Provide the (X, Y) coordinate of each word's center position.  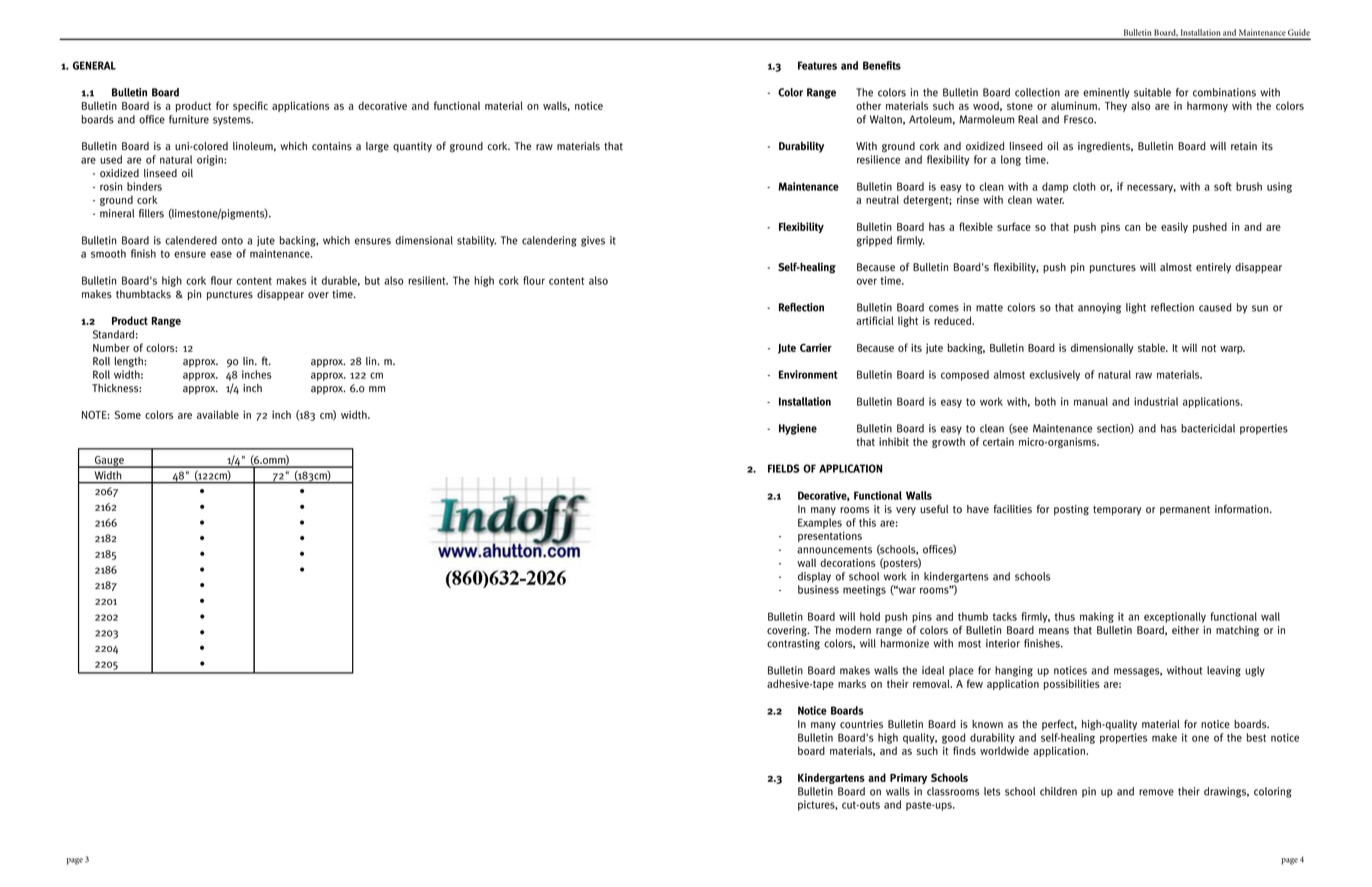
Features (817, 65)
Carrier (816, 347)
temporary (1117, 511)
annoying (1099, 308)
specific (250, 106)
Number (111, 347)
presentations (830, 537)
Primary (908, 778)
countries (861, 724)
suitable (1152, 92)
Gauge (109, 462)
